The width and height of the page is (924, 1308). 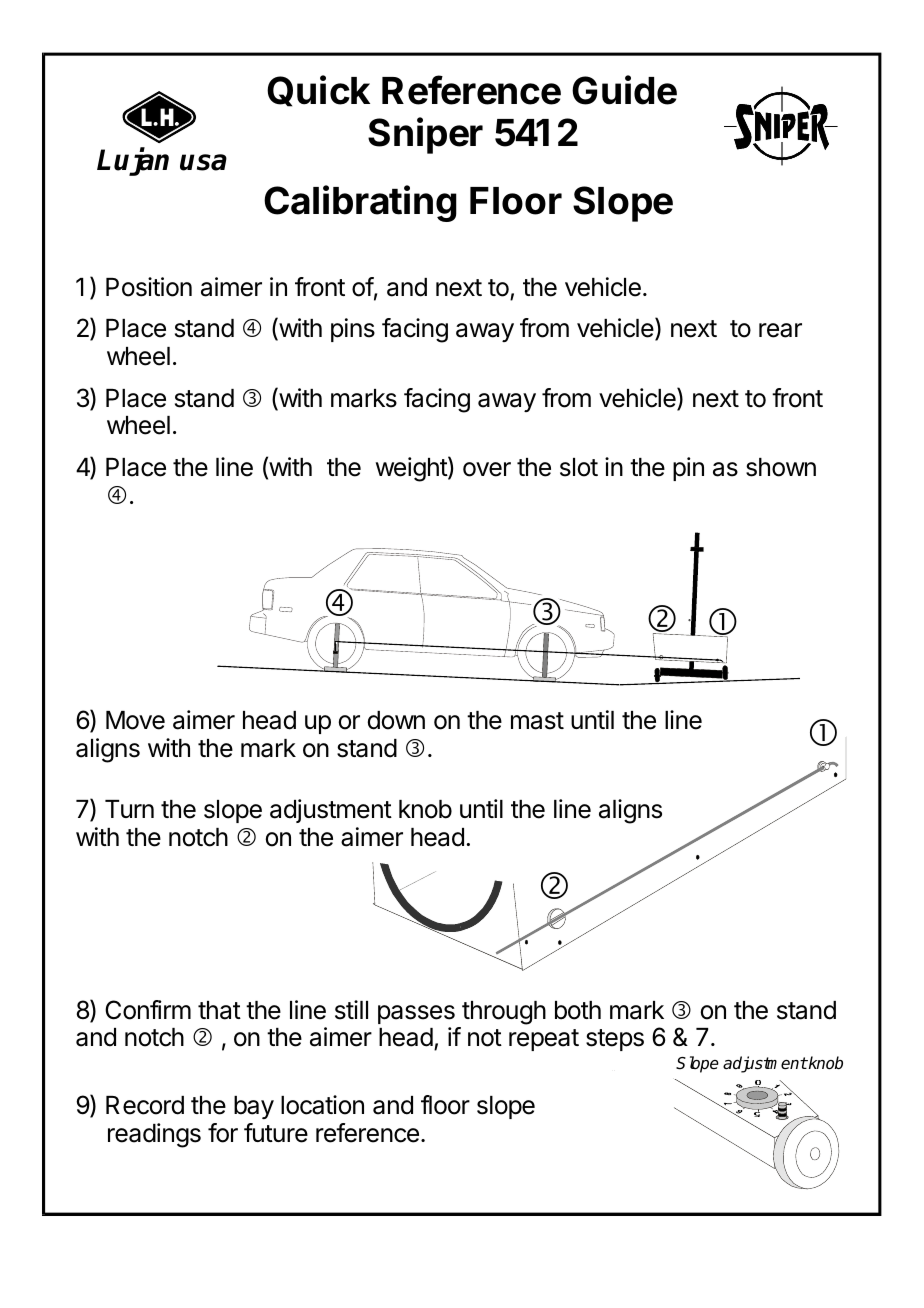 I want to click on usa, so click(x=203, y=162).
